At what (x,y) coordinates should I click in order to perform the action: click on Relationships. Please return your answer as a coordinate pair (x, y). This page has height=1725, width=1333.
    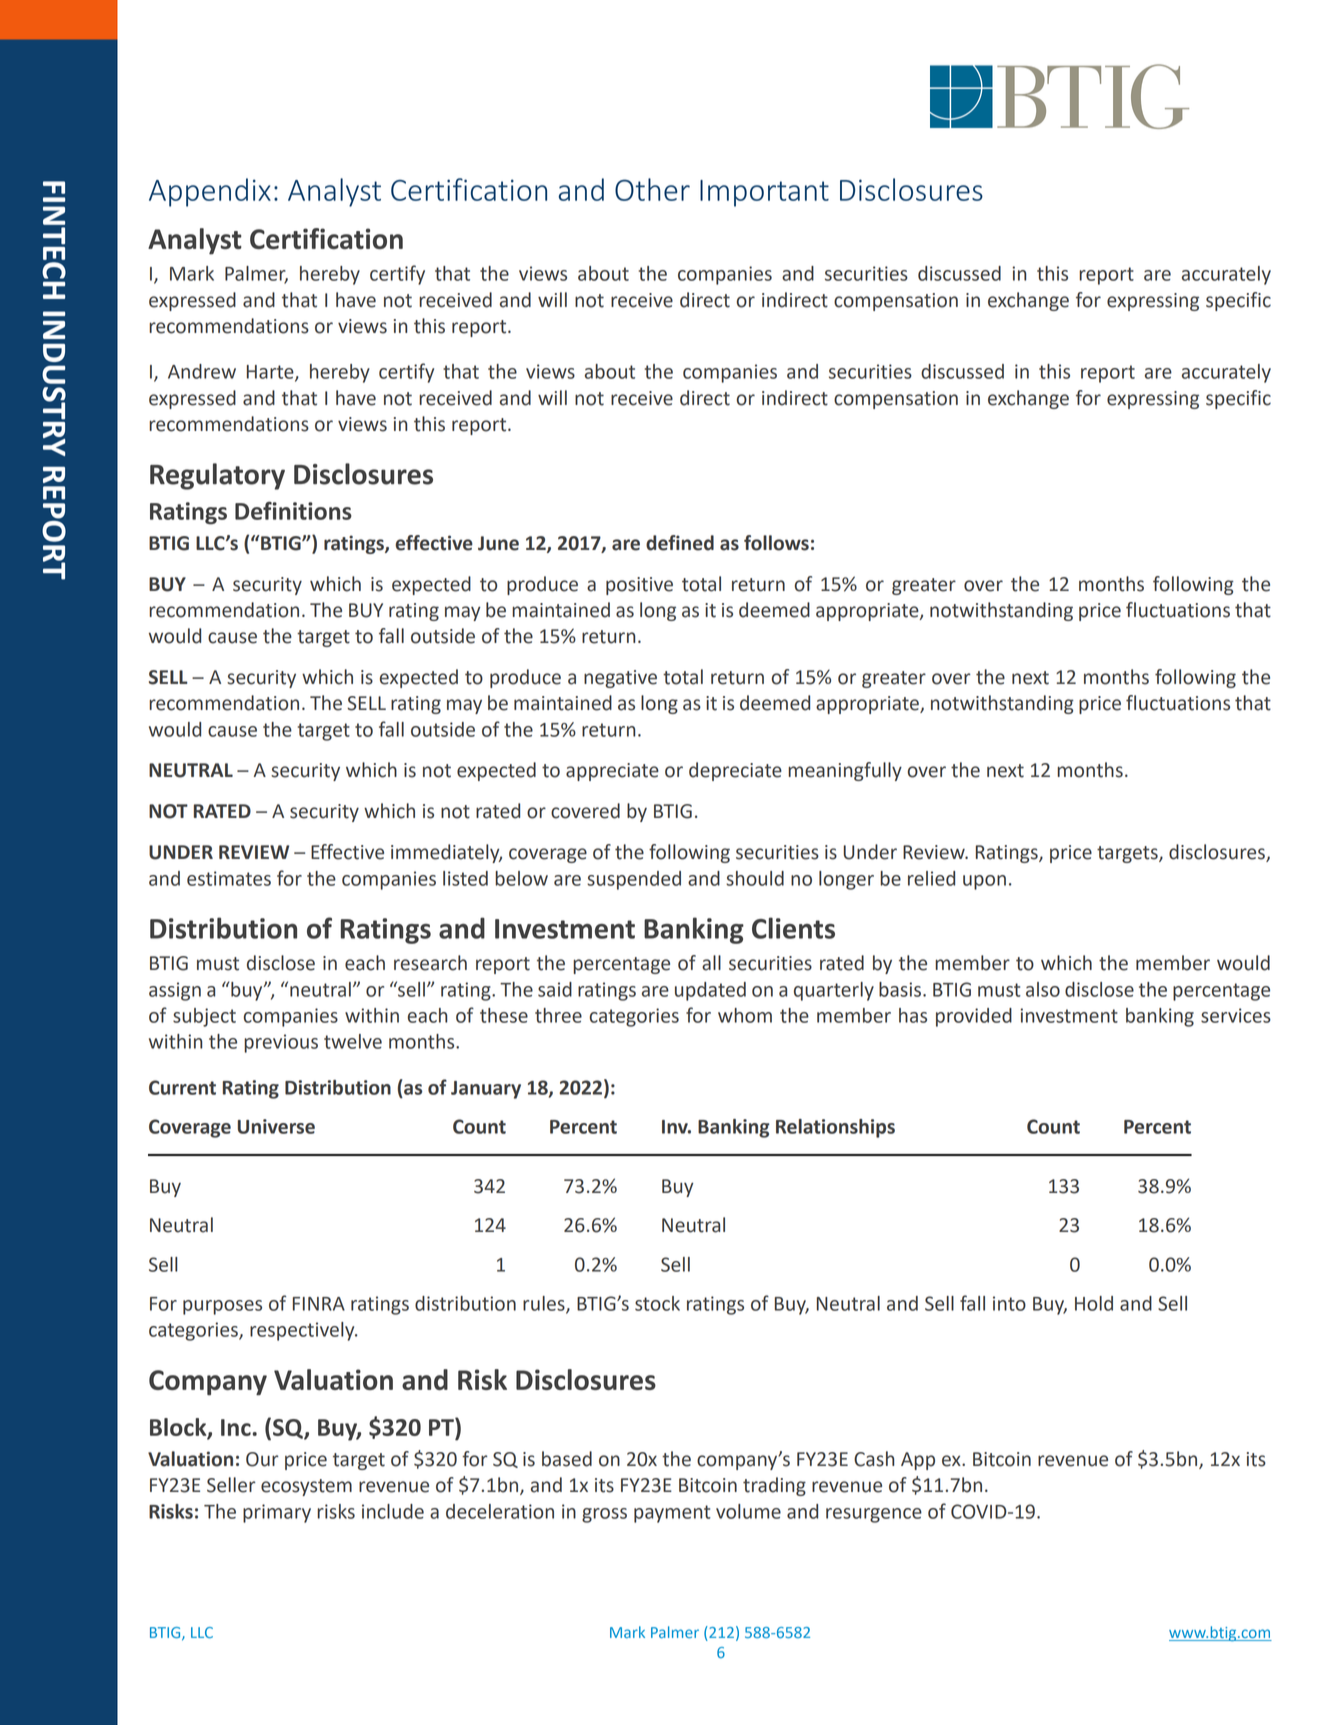
    Looking at the image, I should click on (835, 1128).
